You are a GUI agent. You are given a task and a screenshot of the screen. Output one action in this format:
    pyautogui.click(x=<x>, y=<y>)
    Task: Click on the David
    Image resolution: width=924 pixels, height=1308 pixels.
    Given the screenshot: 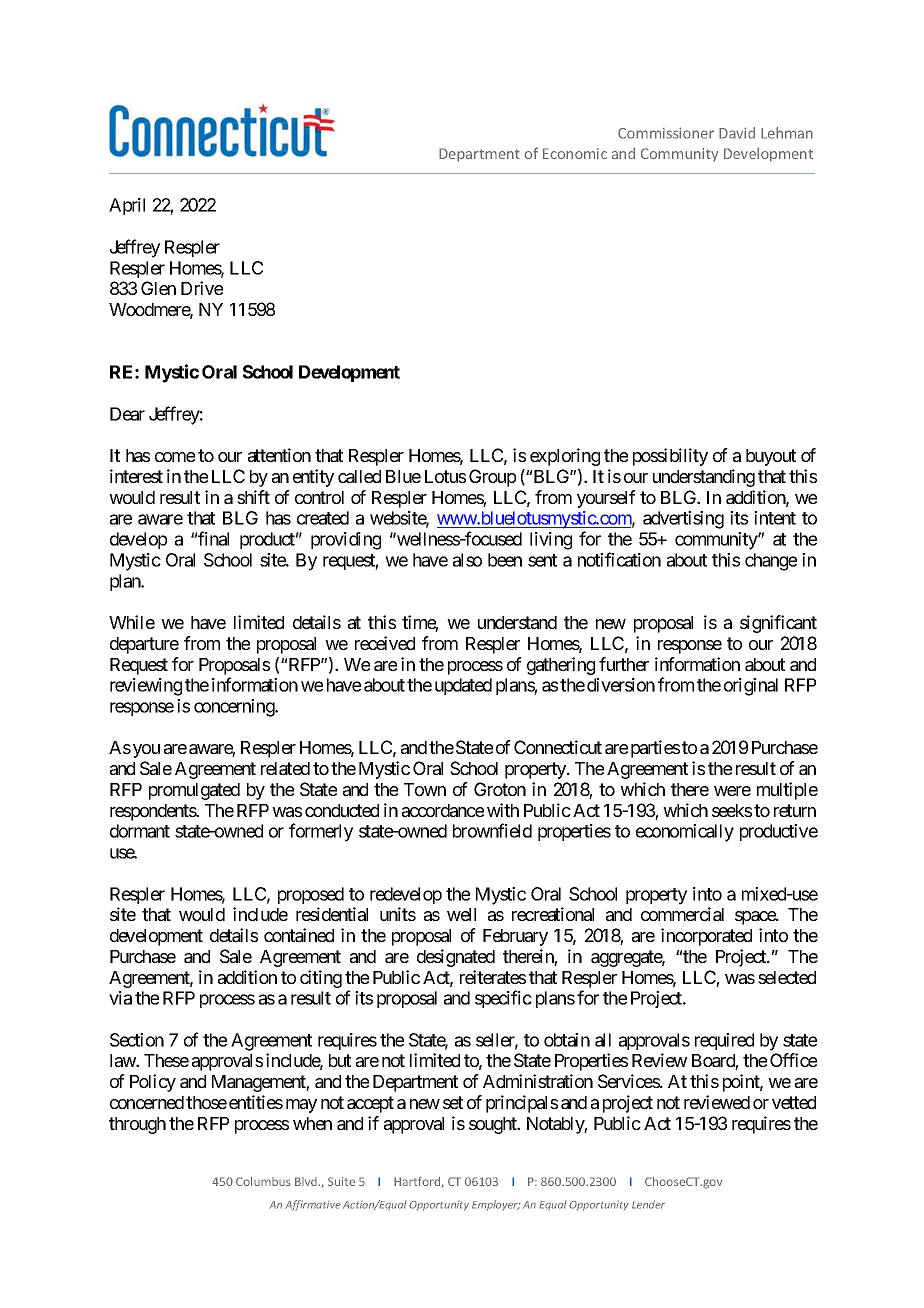 What is the action you would take?
    pyautogui.click(x=737, y=133)
